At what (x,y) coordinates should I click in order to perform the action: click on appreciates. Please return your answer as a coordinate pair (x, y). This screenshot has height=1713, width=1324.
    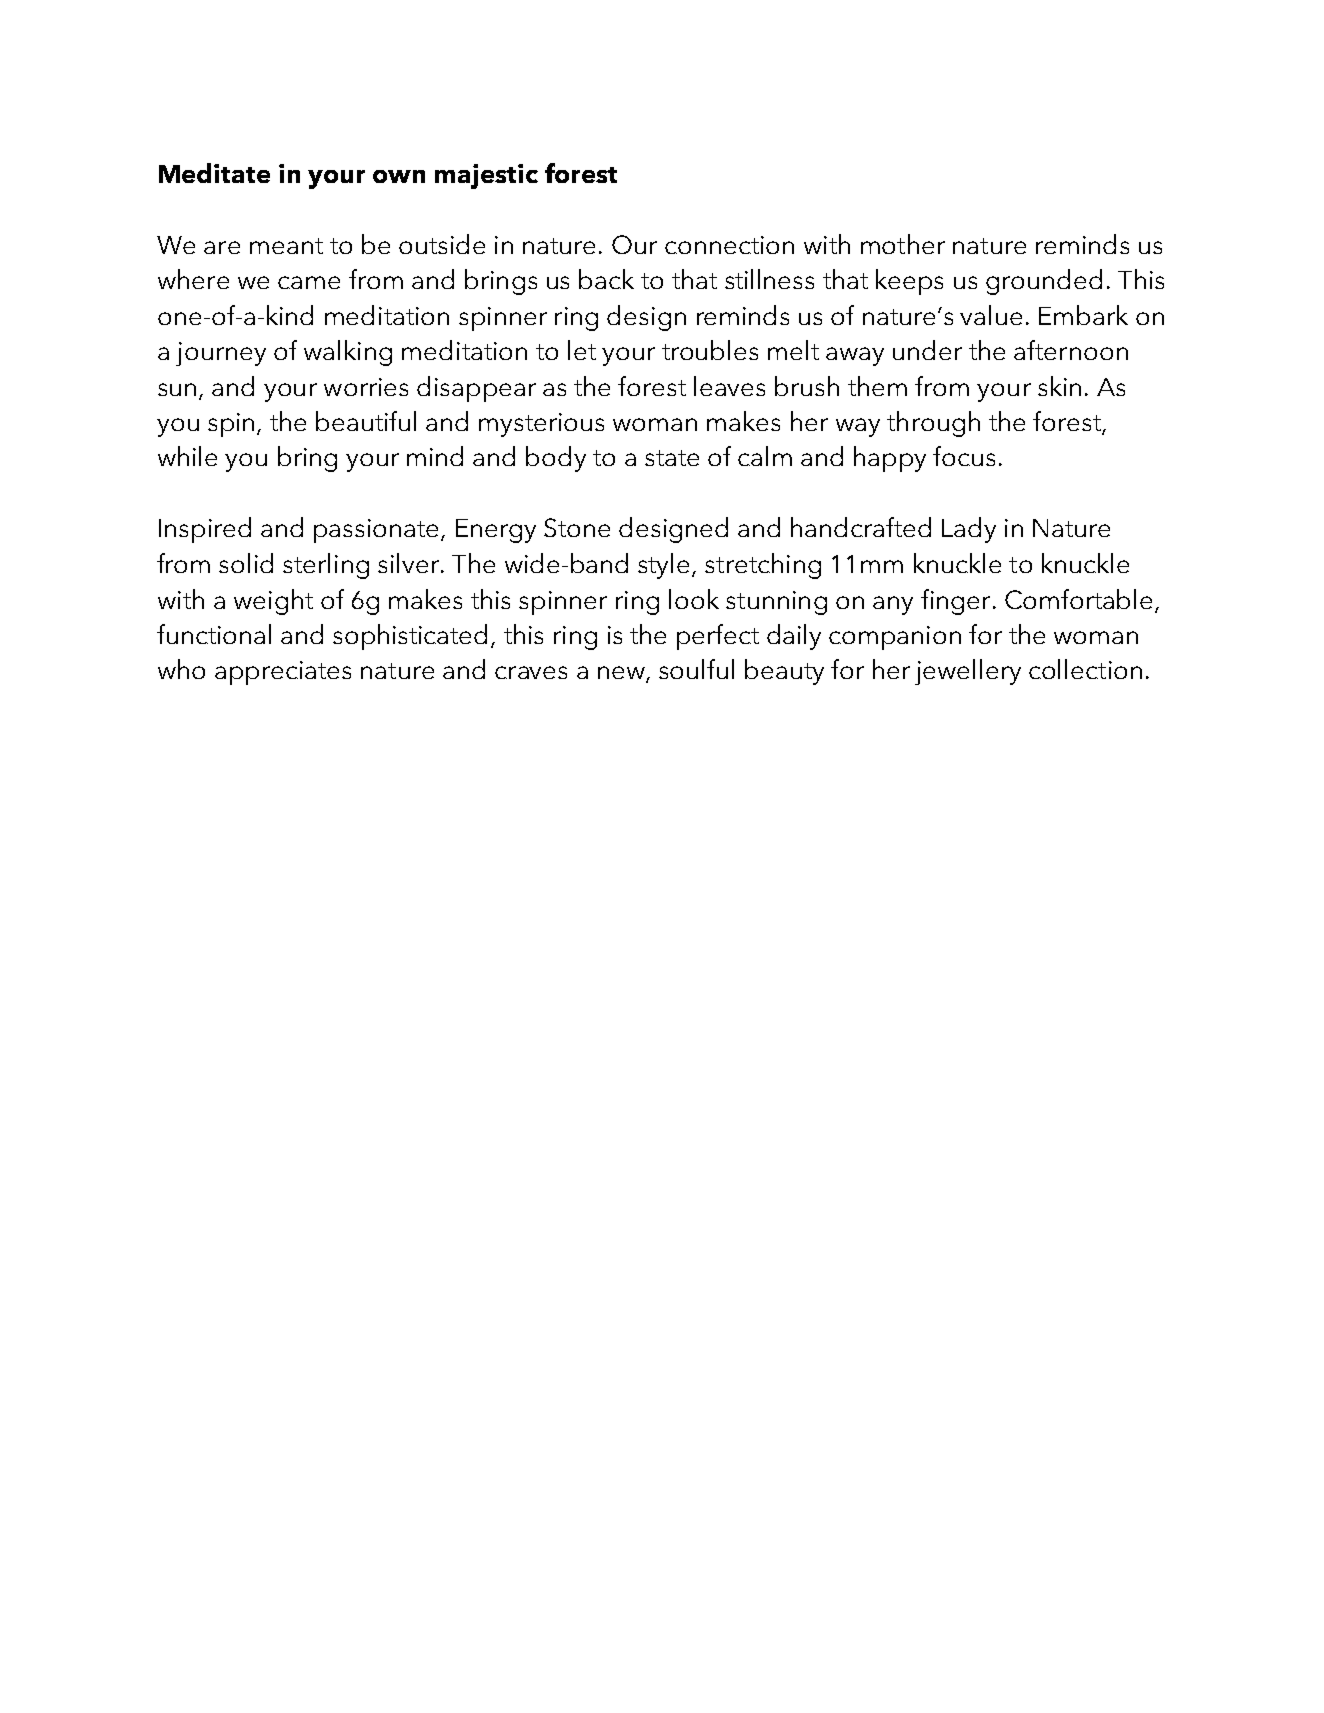
    Looking at the image, I should click on (283, 673).
